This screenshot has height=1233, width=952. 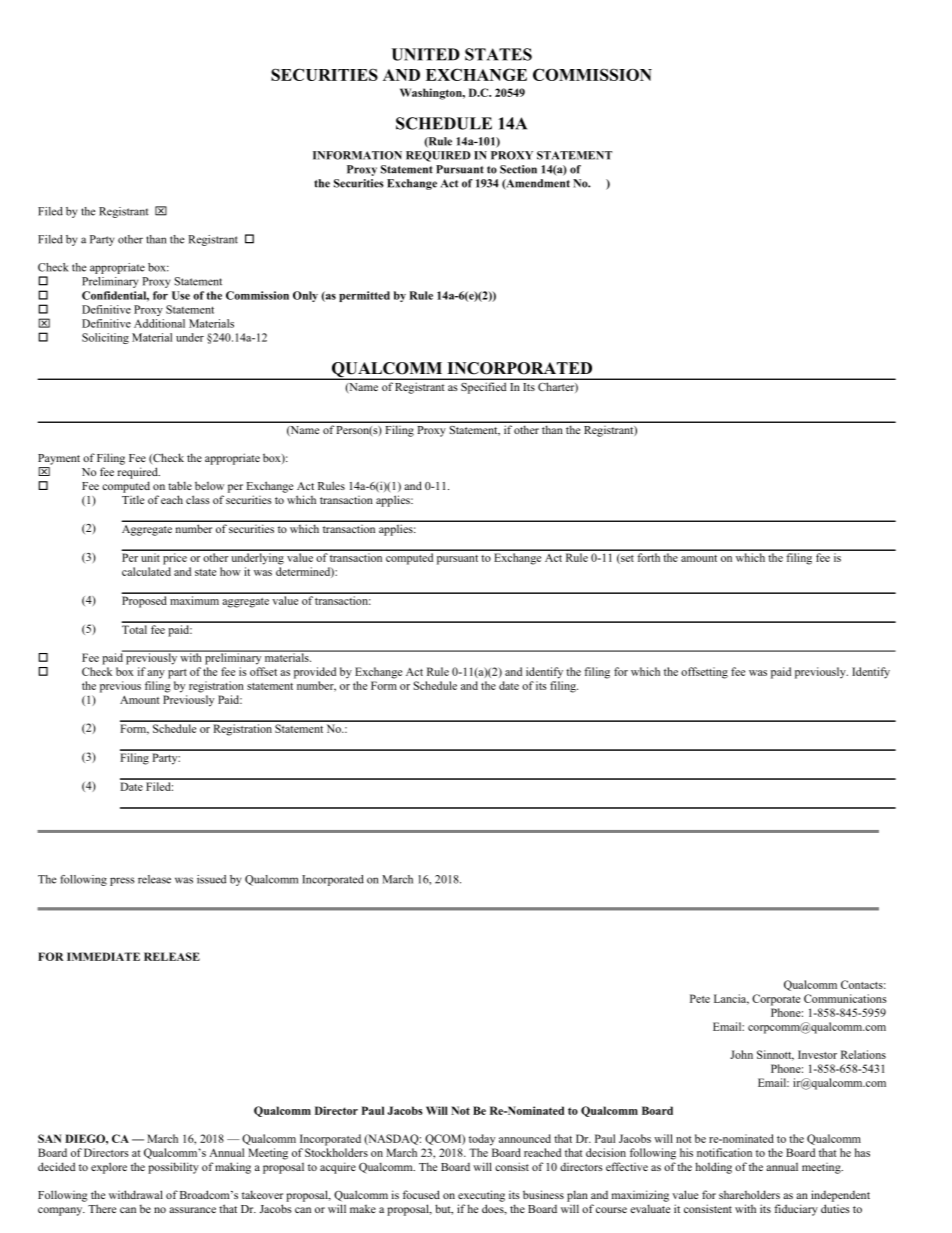 What do you see at coordinates (230, 571) in the screenshot?
I see `how` at bounding box center [230, 571].
